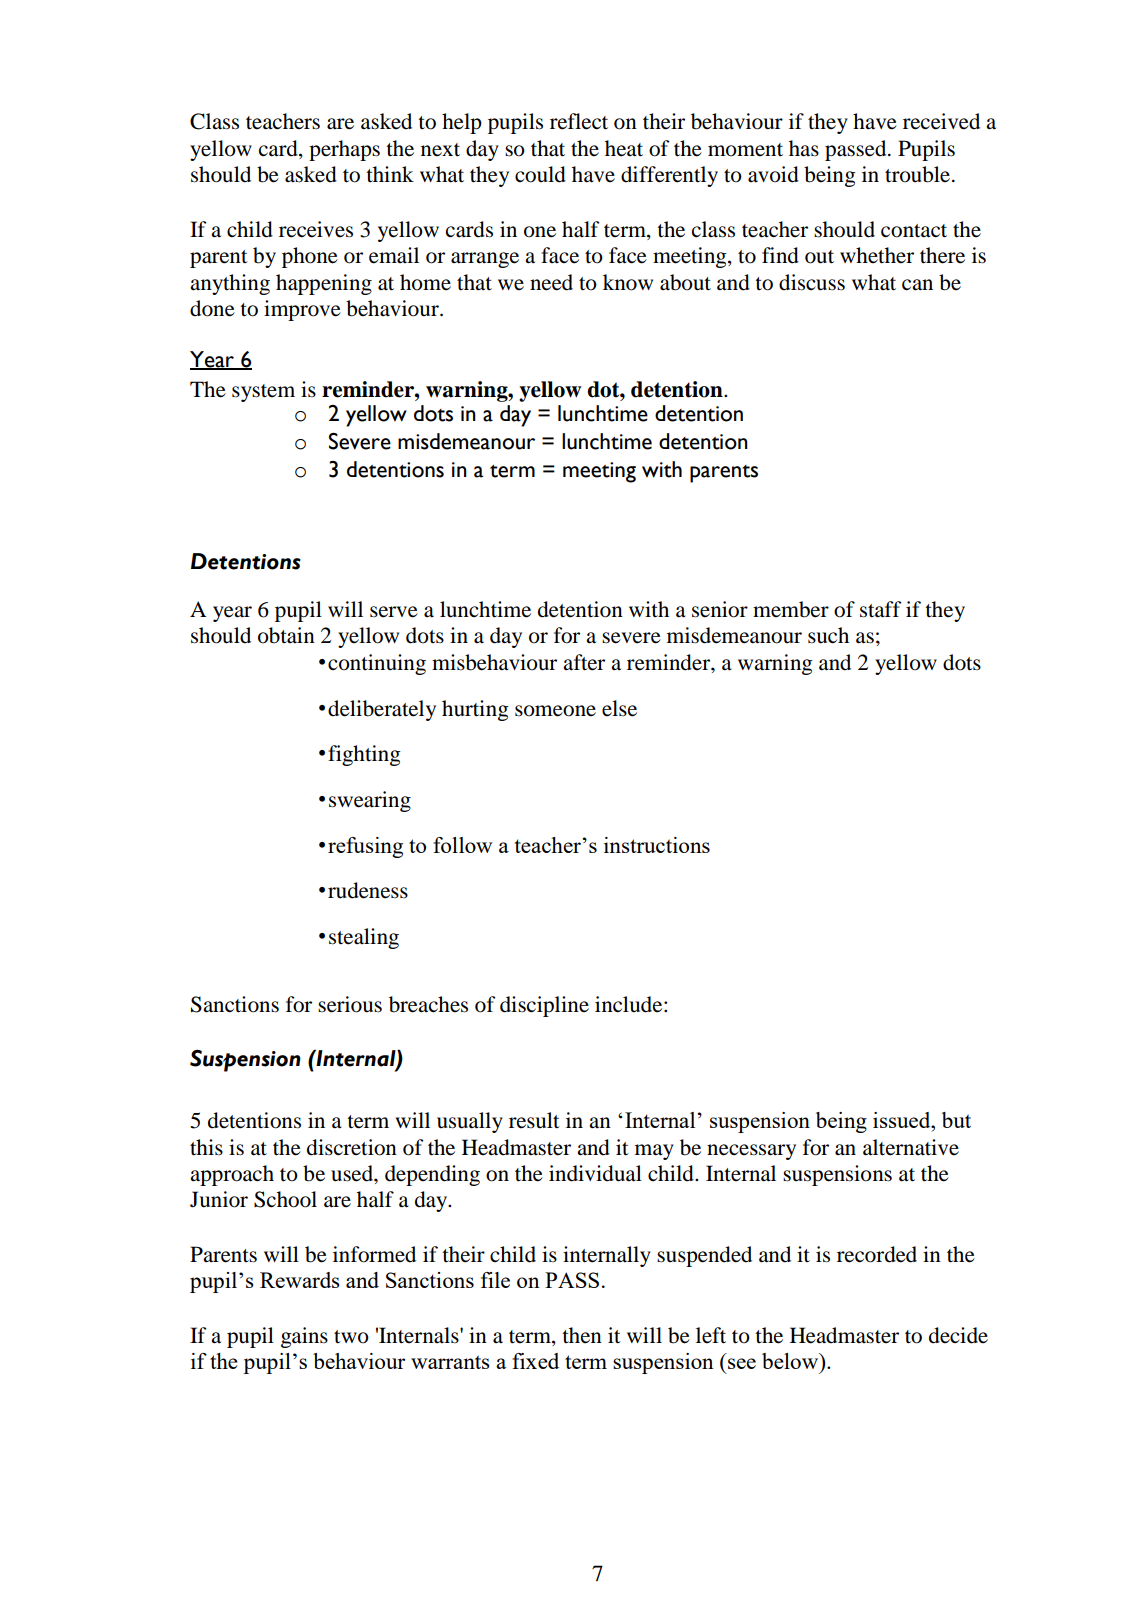 This screenshot has height=1613, width=1141. I want to click on recorded, so click(877, 1254).
